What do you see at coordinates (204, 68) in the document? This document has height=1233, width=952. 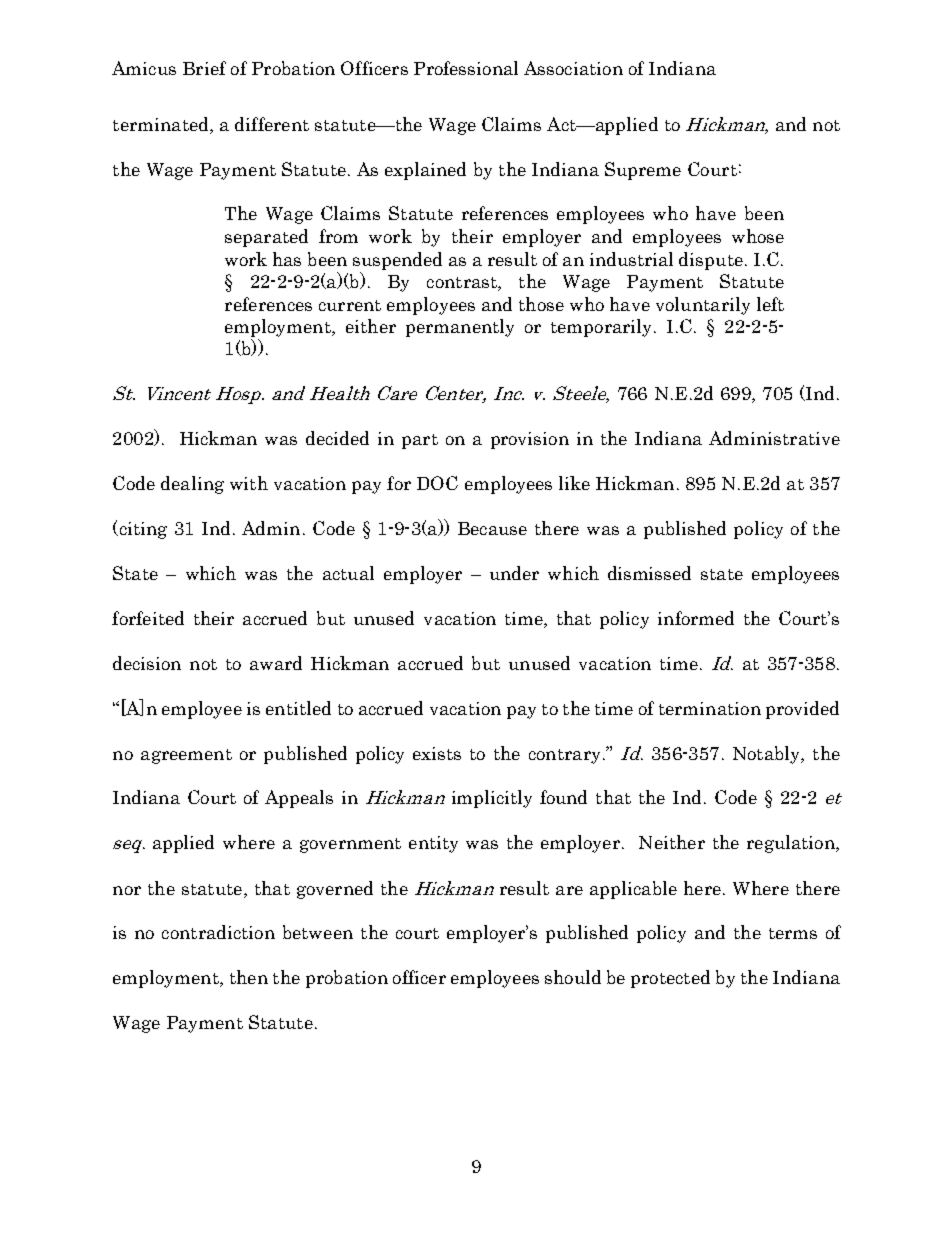 I see `Brief` at bounding box center [204, 68].
